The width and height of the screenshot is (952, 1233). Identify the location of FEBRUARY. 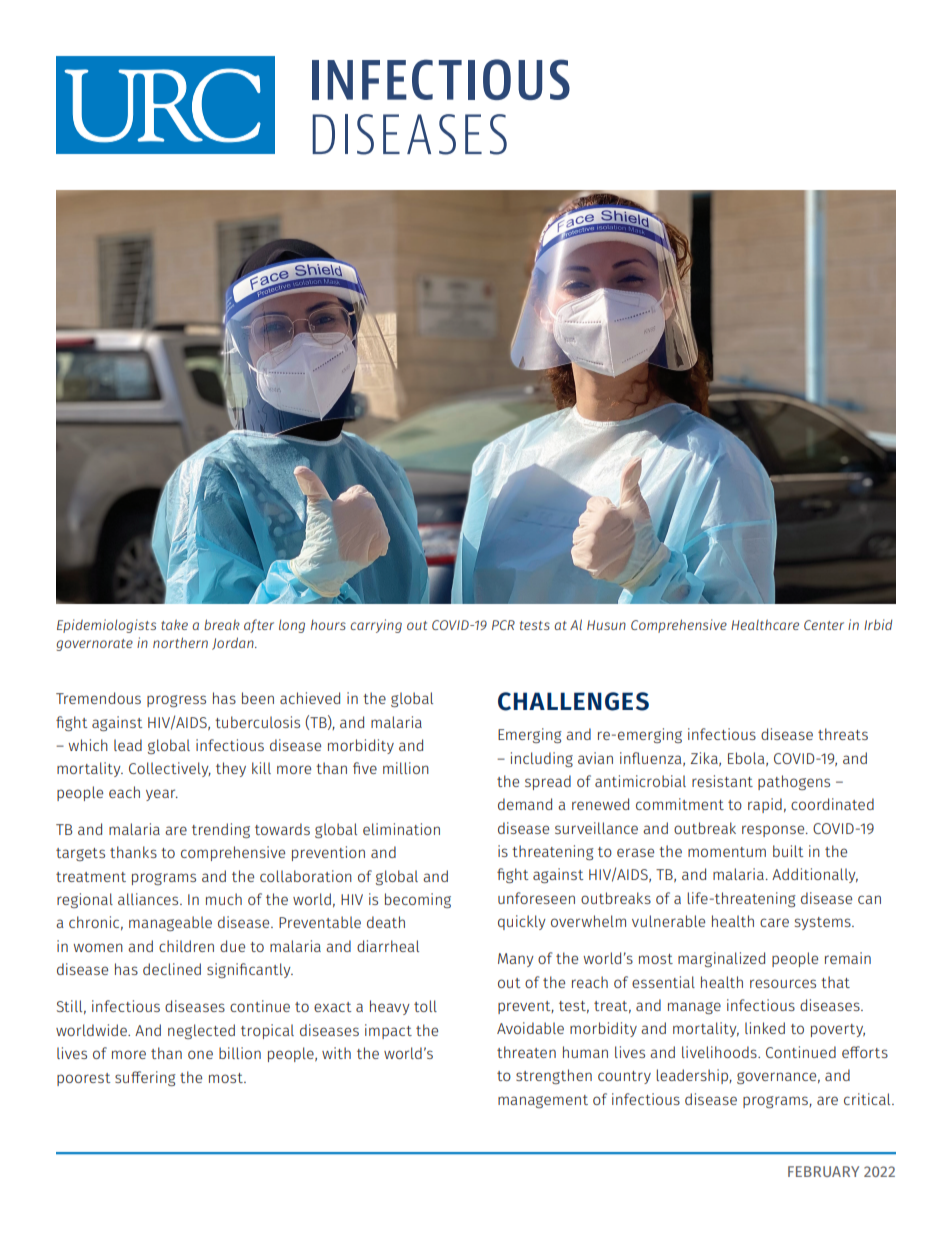
(823, 1171).
